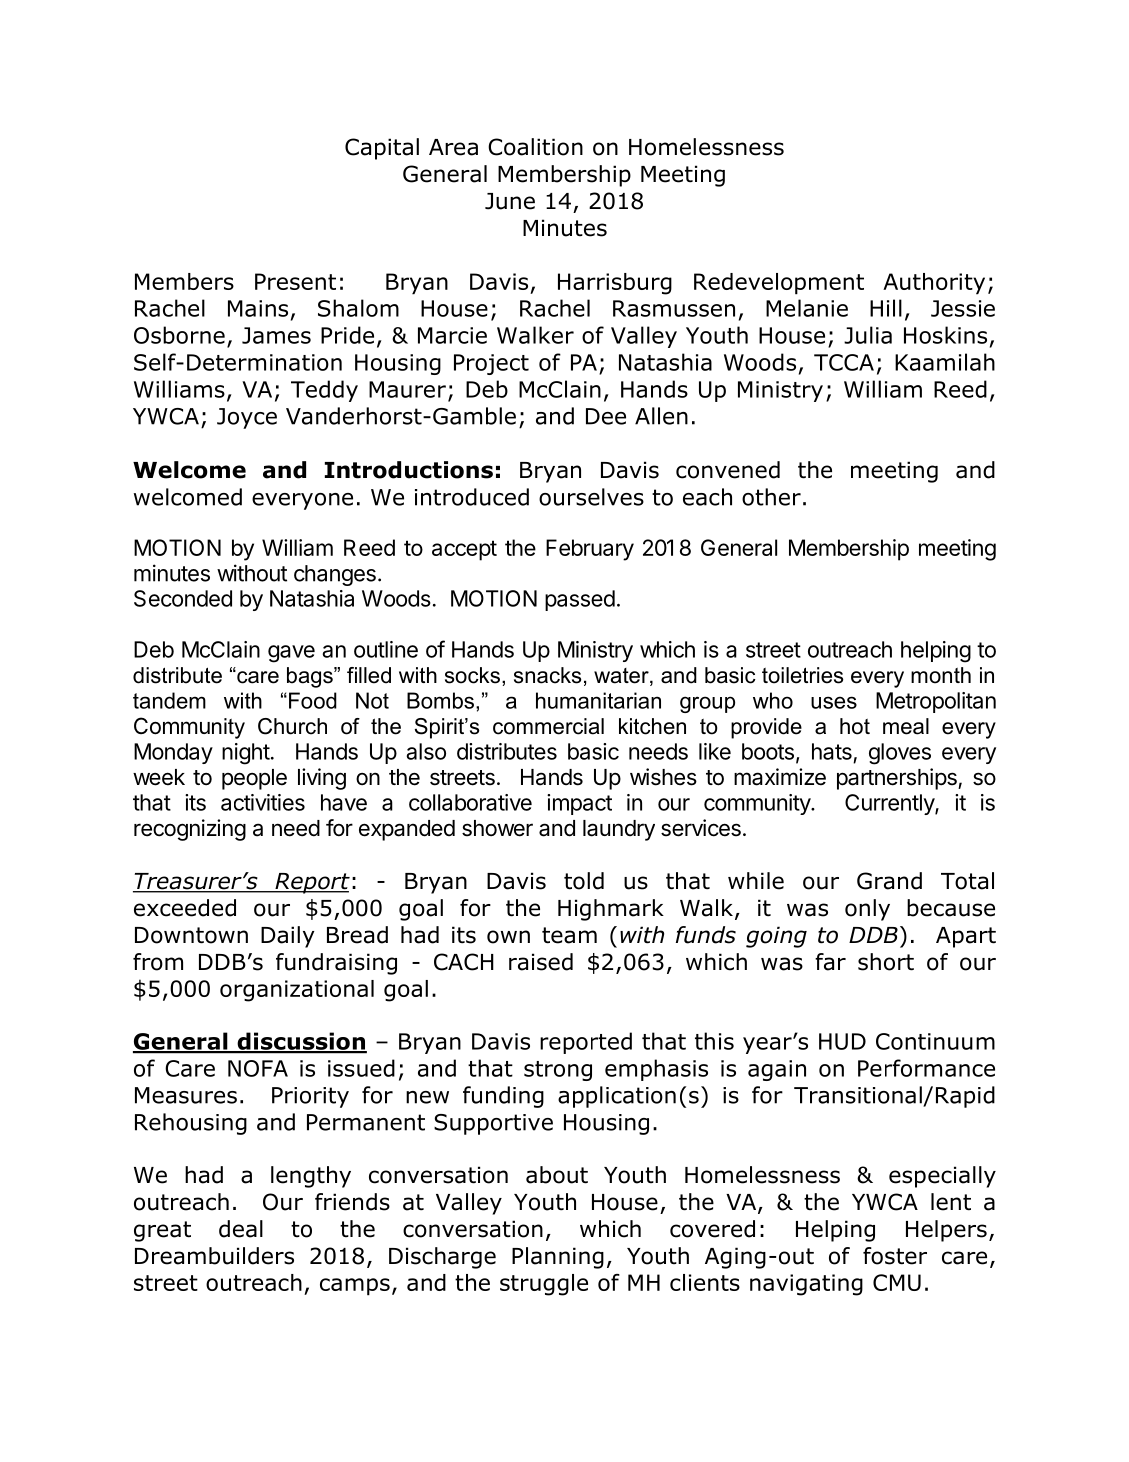 Image resolution: width=1129 pixels, height=1462 pixels. Describe the element at coordinates (855, 726) in the document. I see `hot` at that location.
